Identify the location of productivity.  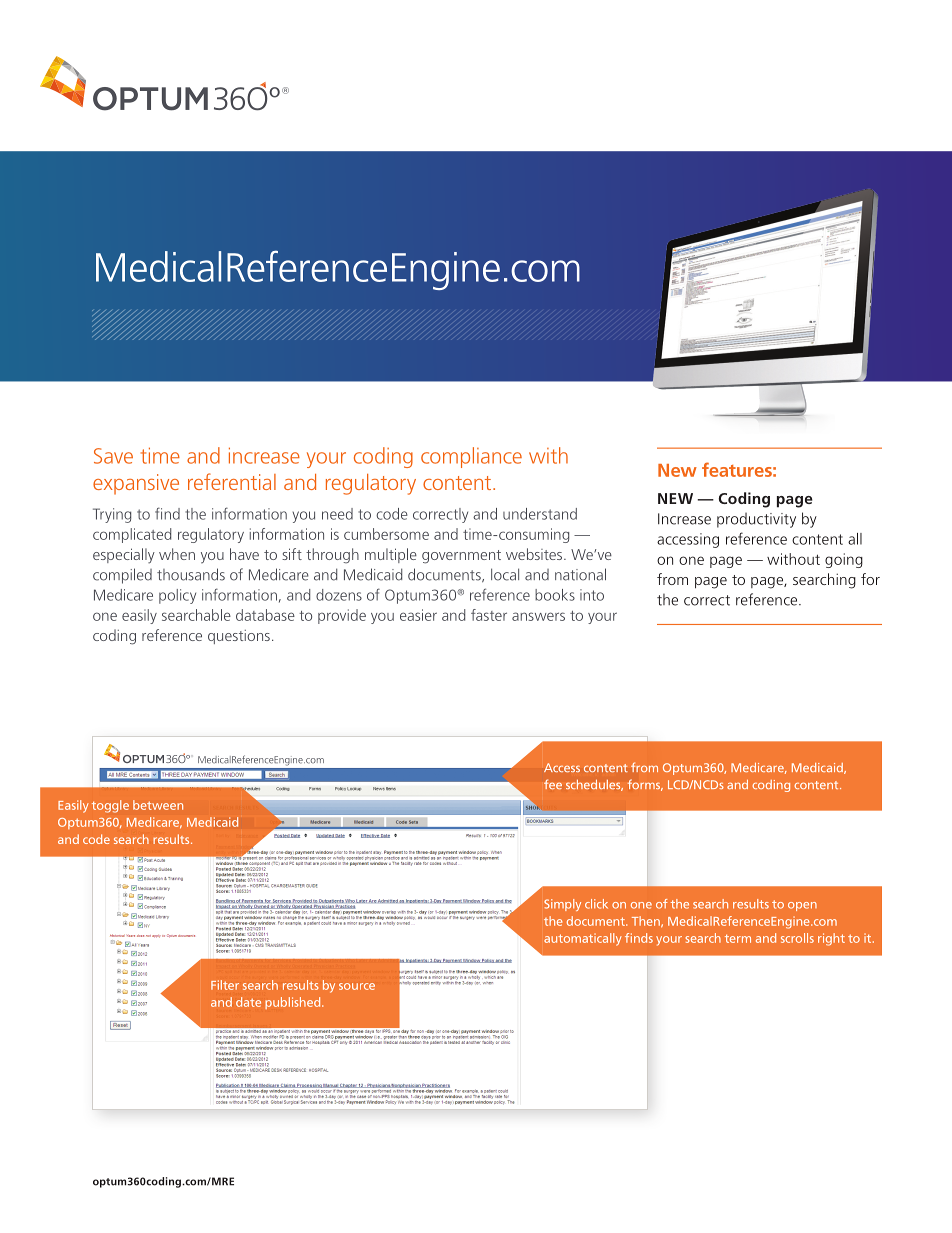
(756, 520).
